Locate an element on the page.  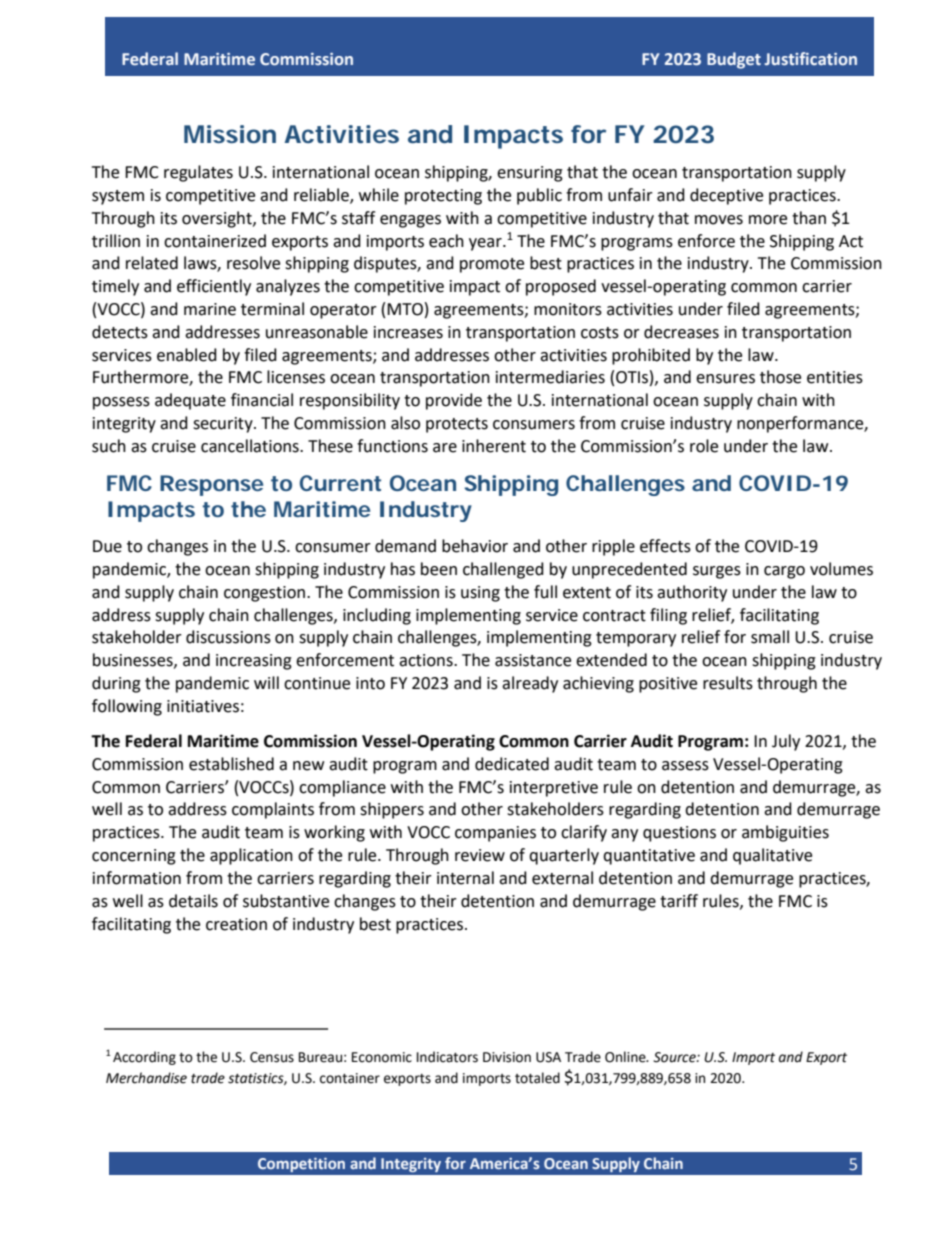
ensuring is located at coordinates (530, 174).
